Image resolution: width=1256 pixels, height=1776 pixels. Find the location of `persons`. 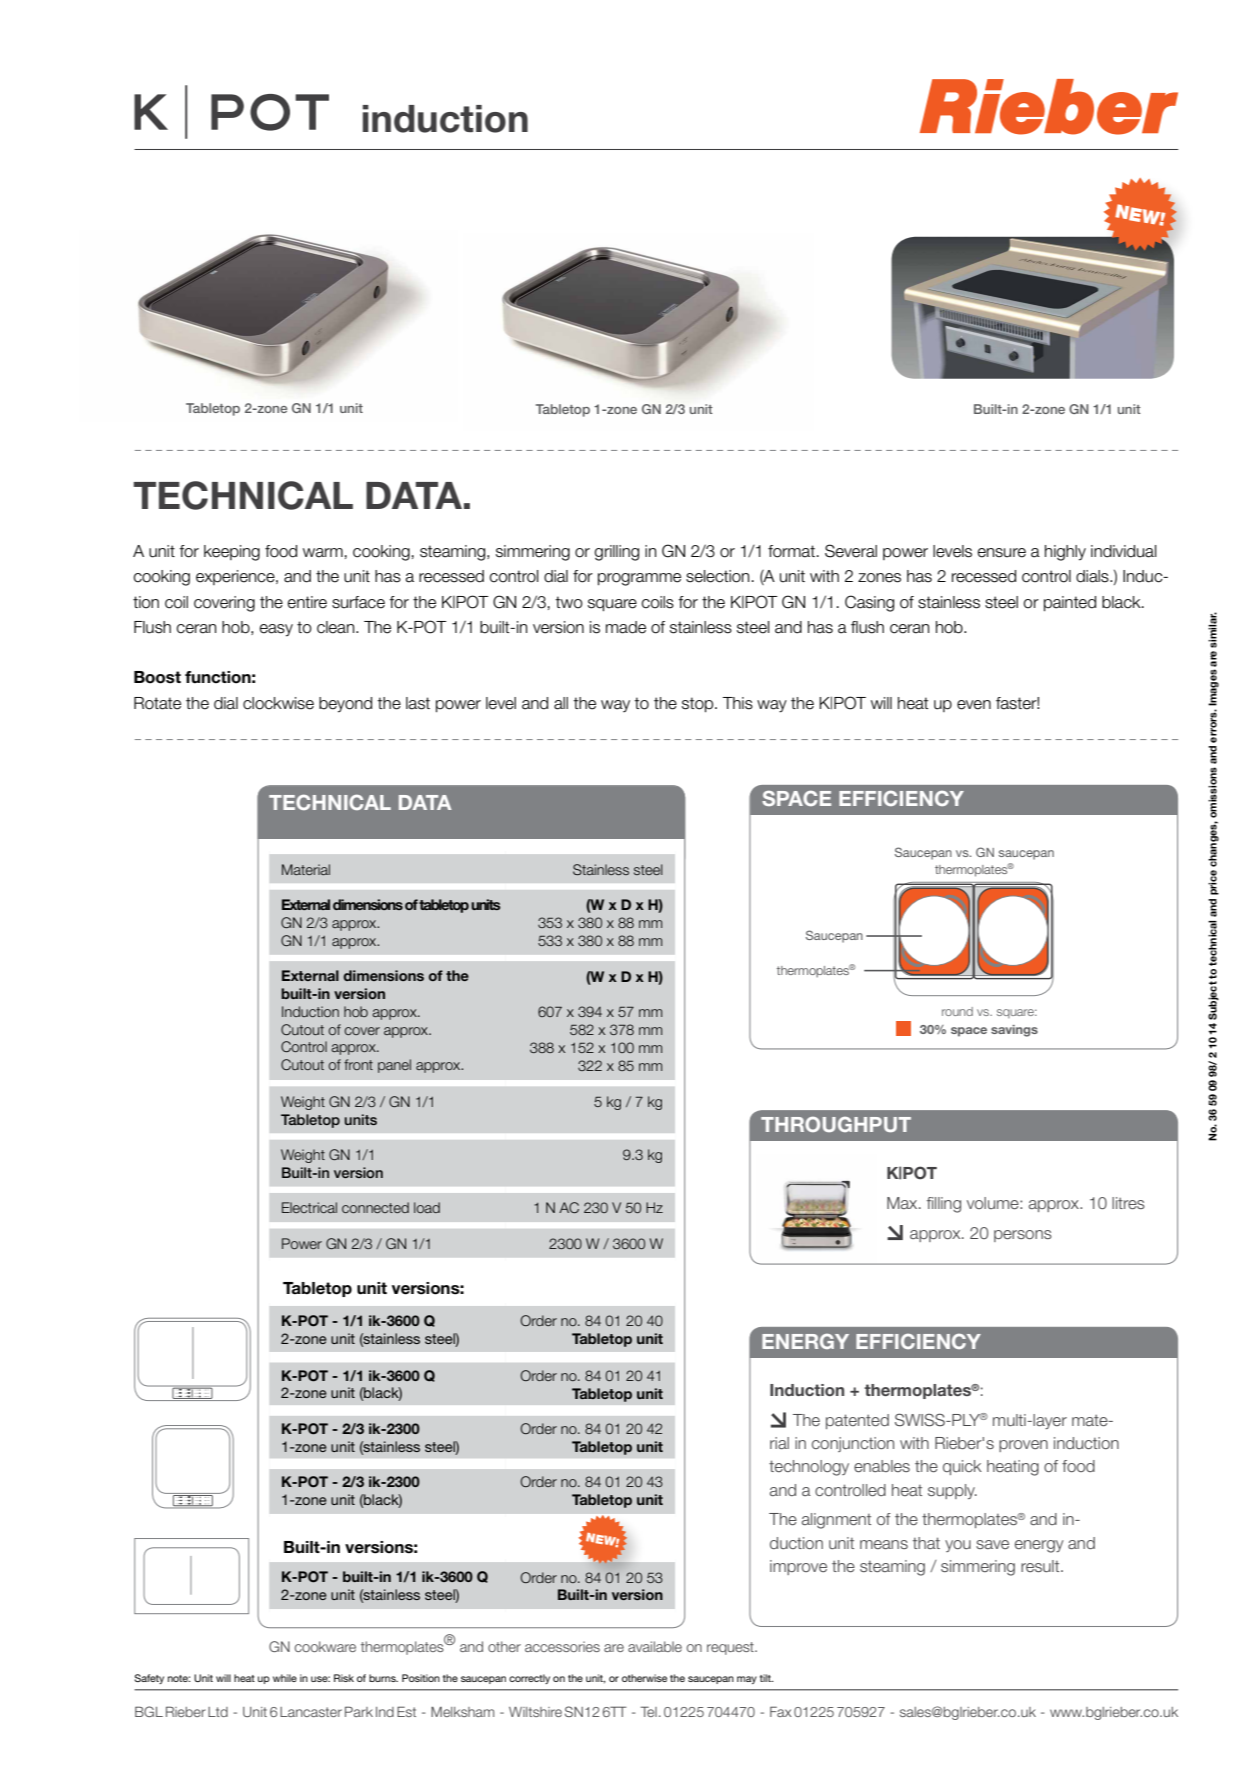

persons is located at coordinates (1023, 1236).
